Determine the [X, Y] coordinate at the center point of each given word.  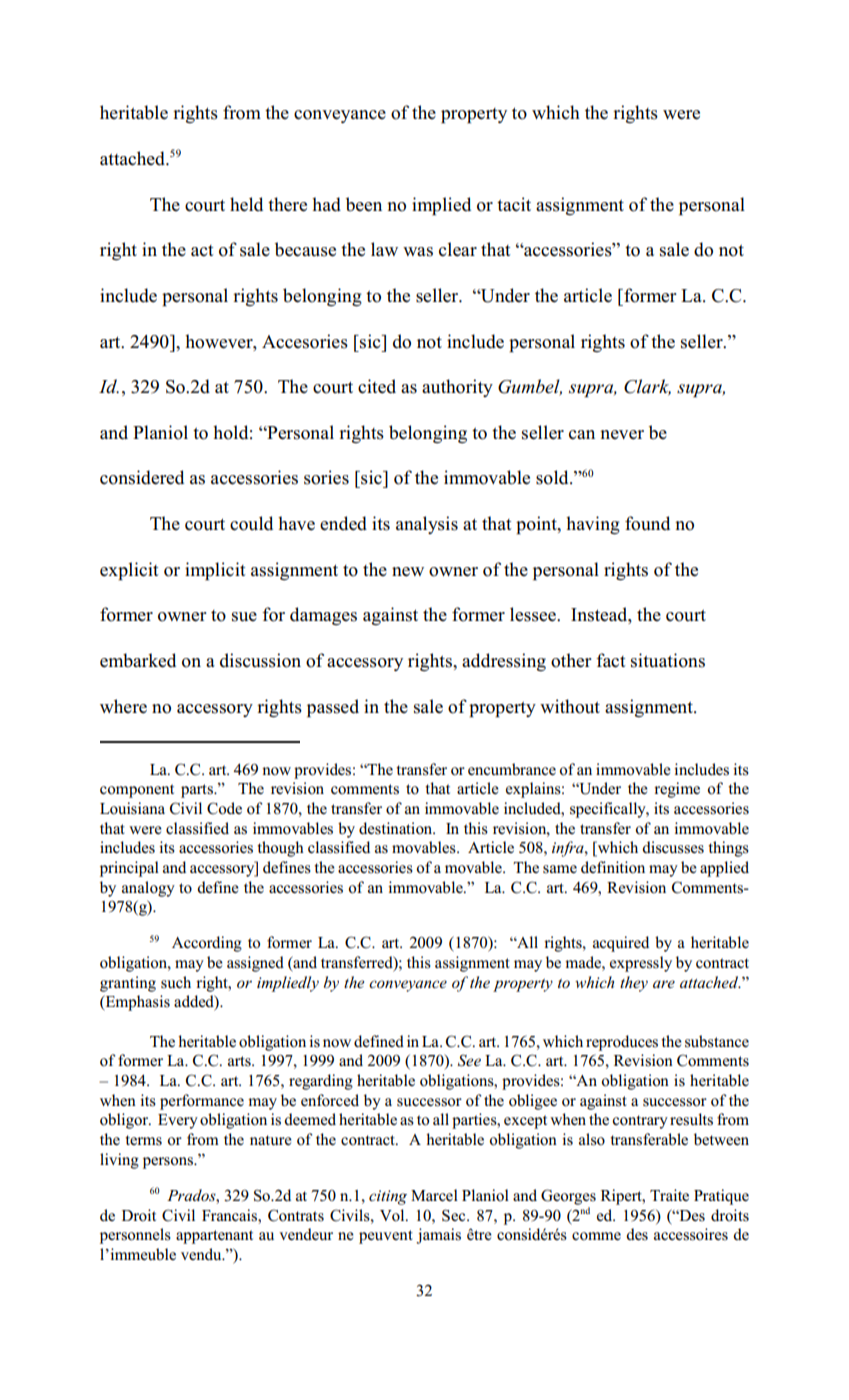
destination [397, 828]
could [251, 523]
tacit [514, 204]
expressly [641, 964]
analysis [427, 525]
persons [169, 1163]
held [246, 204]
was [418, 252]
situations [668, 660]
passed [333, 708]
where [123, 706]
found [647, 523]
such [176, 982]
